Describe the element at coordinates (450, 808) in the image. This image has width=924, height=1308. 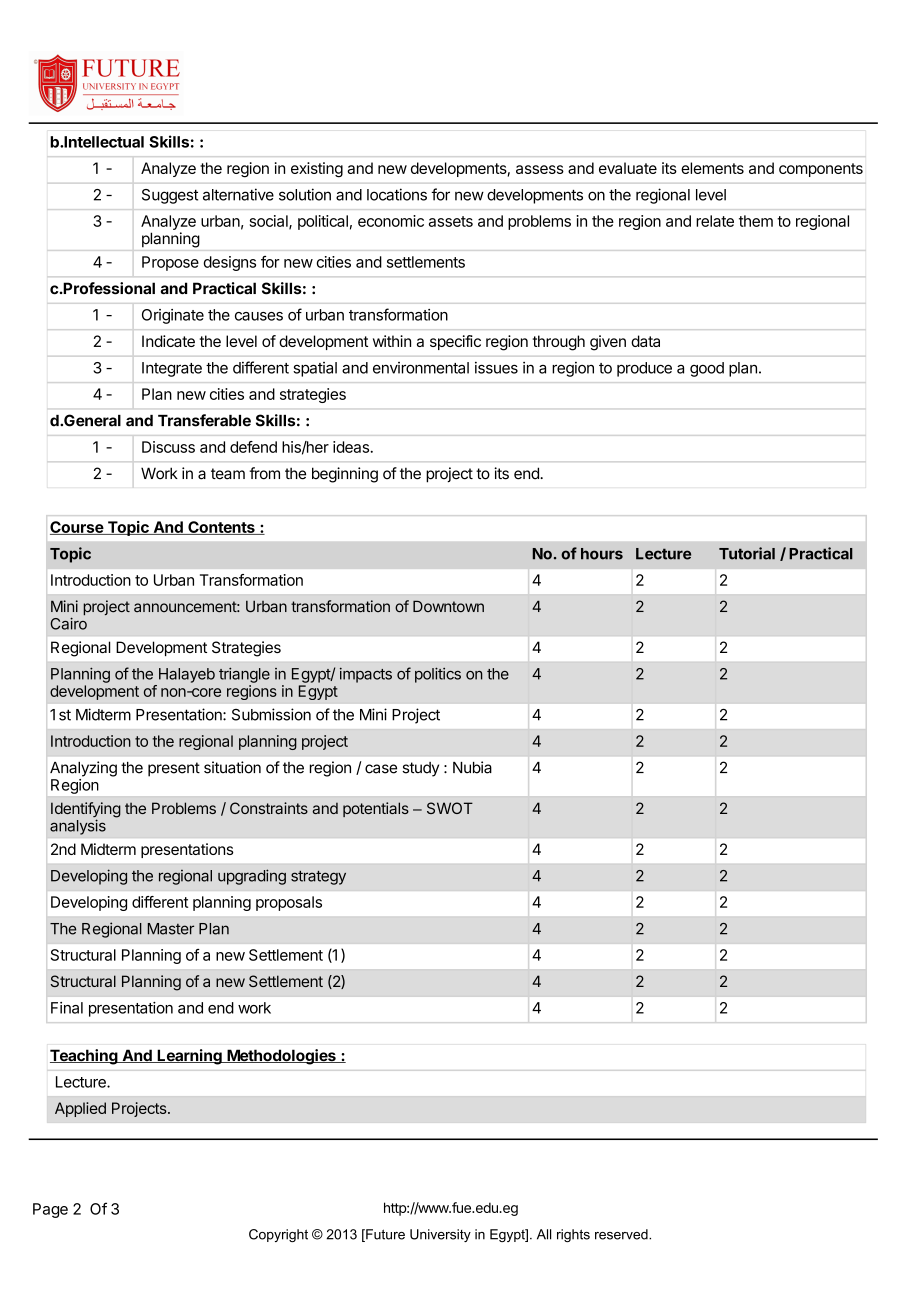
I see `SWOT` at that location.
